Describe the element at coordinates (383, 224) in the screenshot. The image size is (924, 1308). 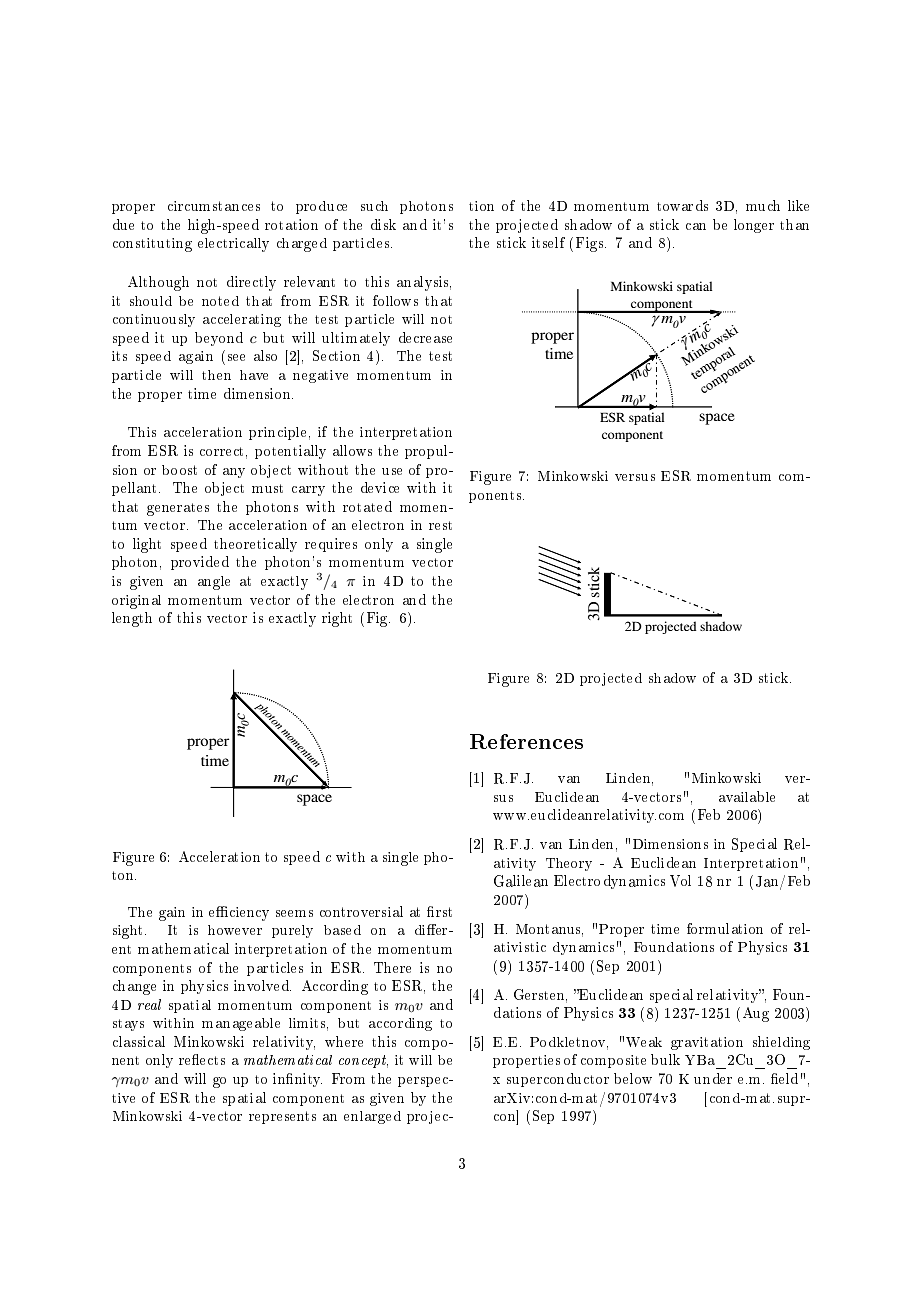
I see `disk` at that location.
